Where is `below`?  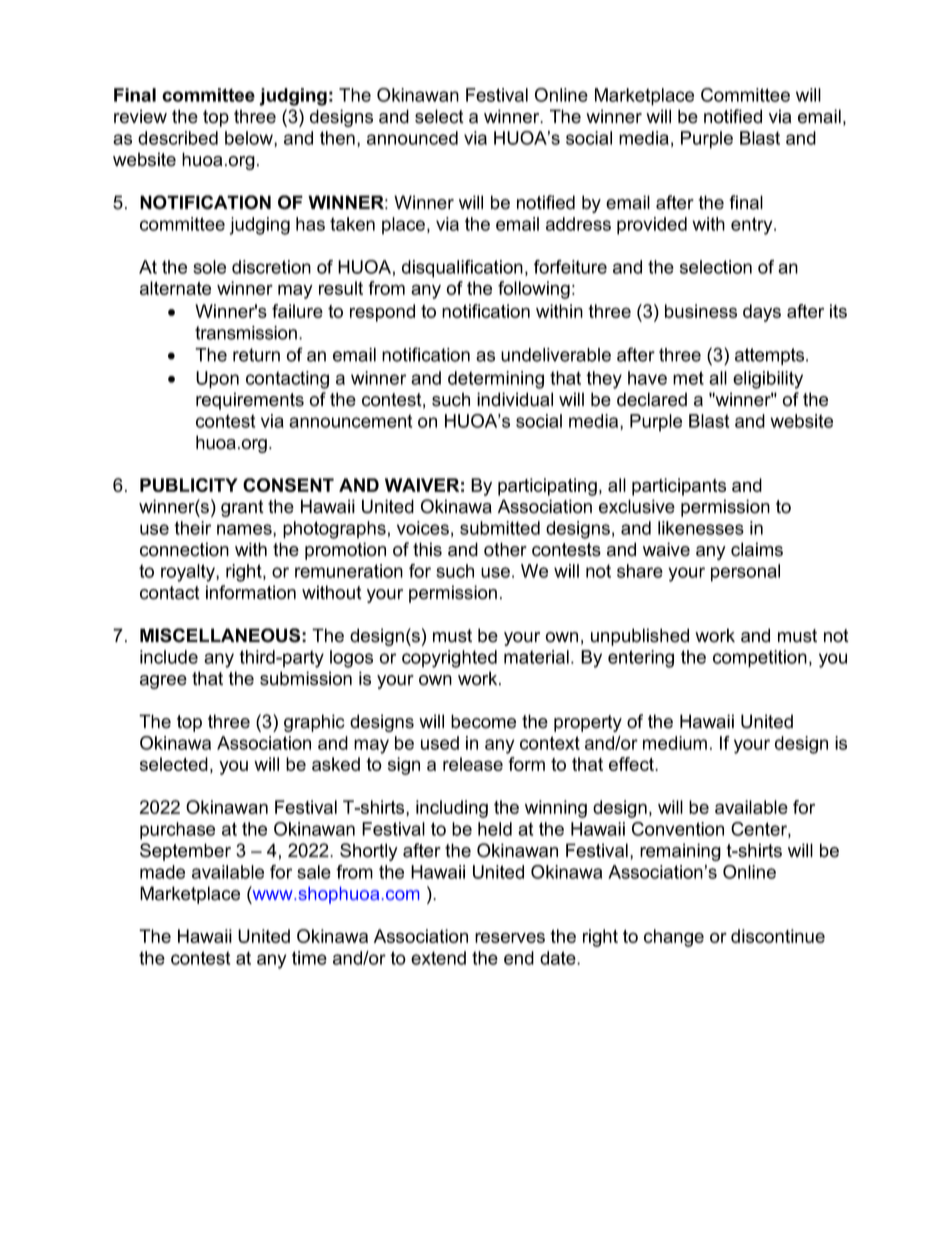
below is located at coordinates (250, 139).
